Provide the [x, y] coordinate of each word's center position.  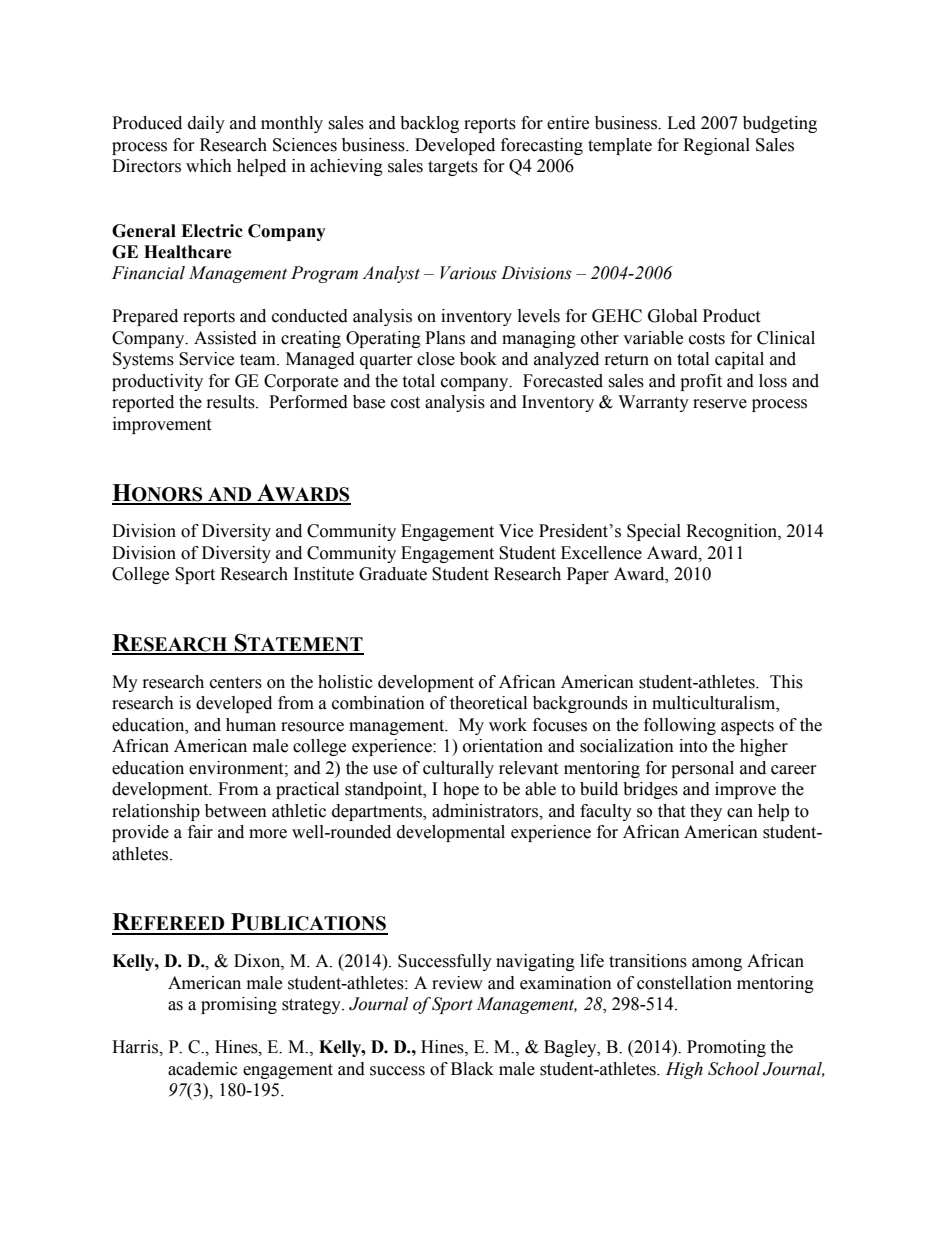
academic [203, 1069]
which [209, 166]
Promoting [726, 1048]
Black [472, 1069]
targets [453, 168]
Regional [716, 146]
